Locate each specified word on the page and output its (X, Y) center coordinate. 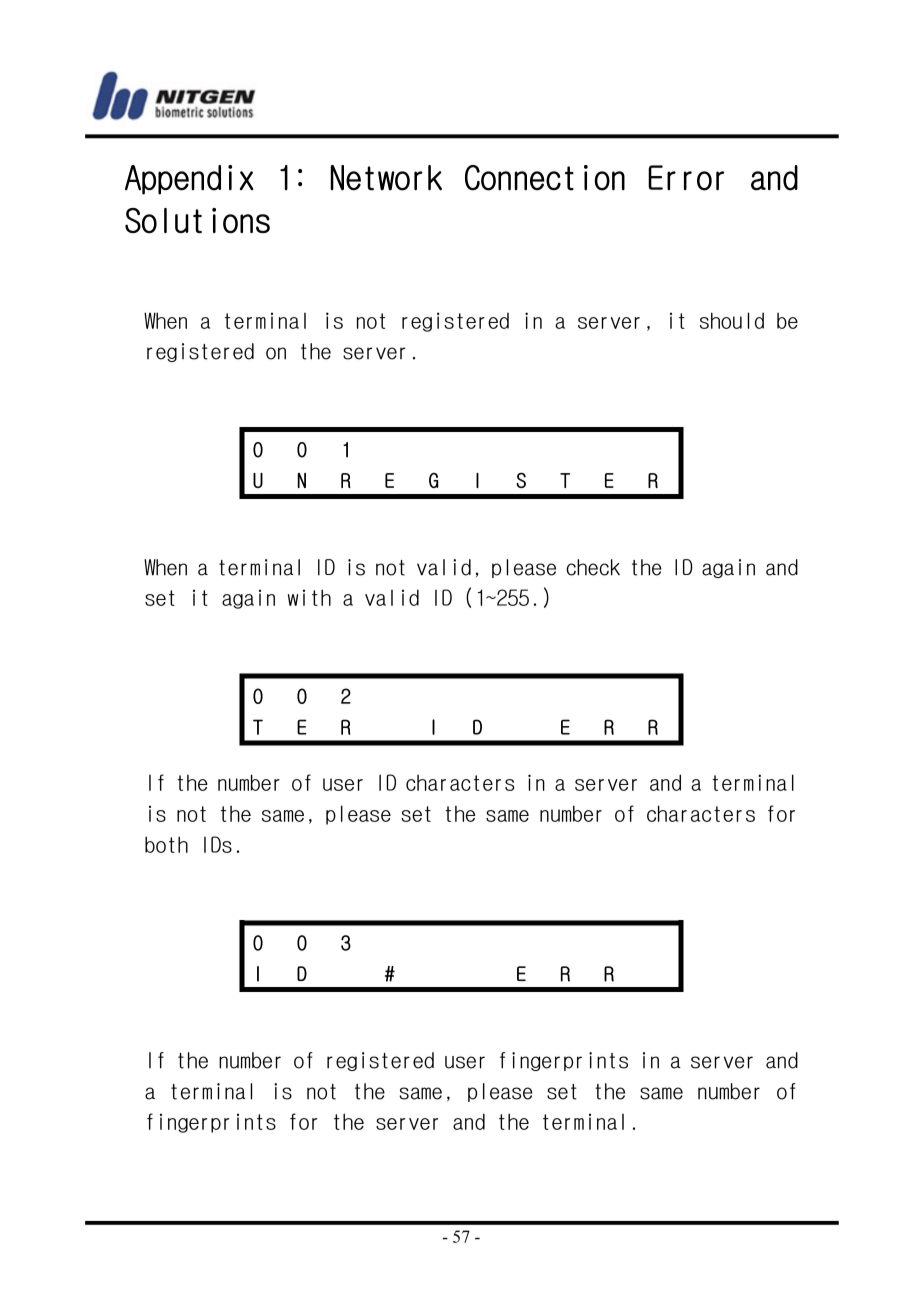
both (166, 844)
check (593, 567)
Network (386, 178)
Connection (545, 178)
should (732, 320)
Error (686, 178)
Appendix (189, 180)
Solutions (197, 221)
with (309, 597)
